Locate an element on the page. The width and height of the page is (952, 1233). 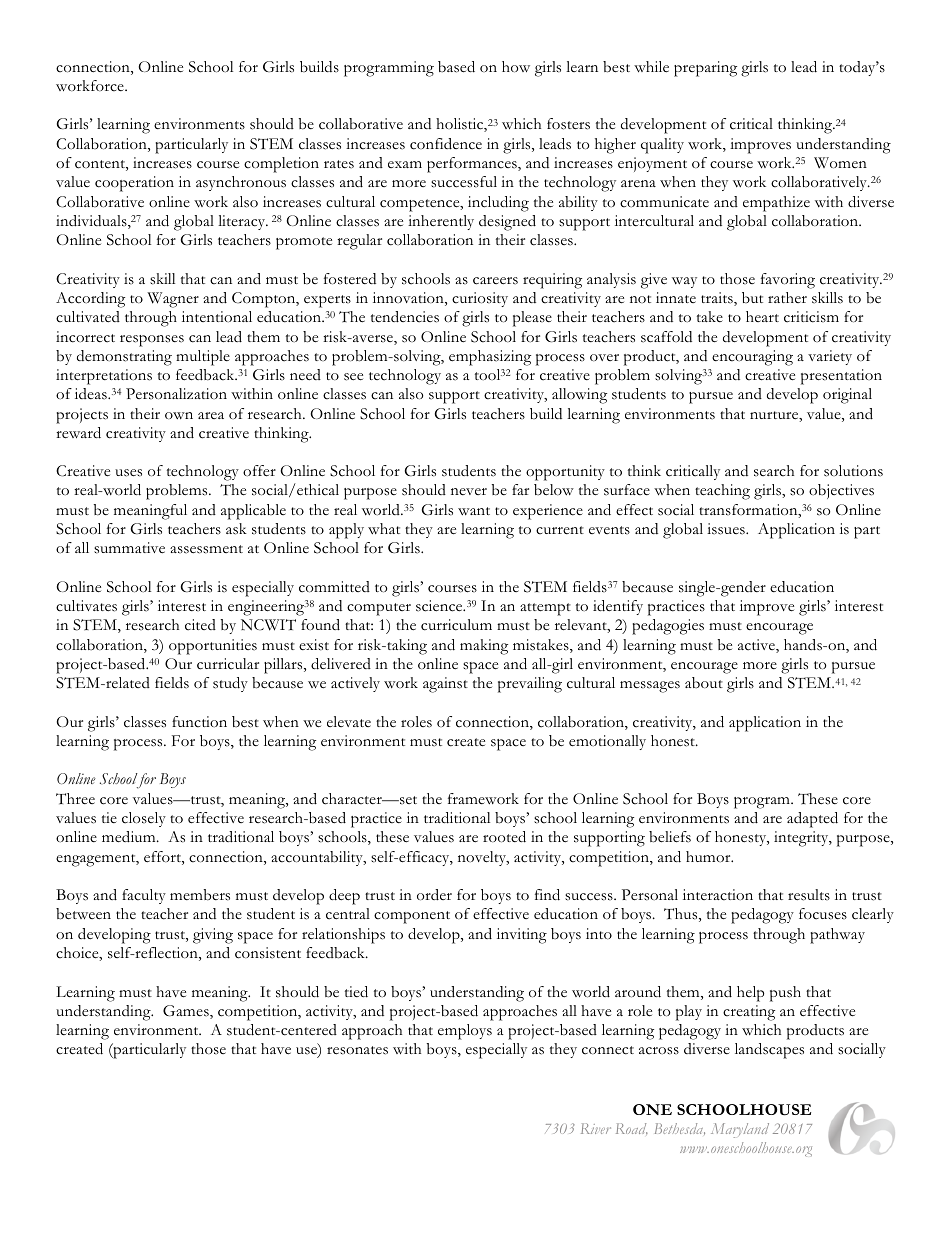
Games is located at coordinates (187, 1012).
